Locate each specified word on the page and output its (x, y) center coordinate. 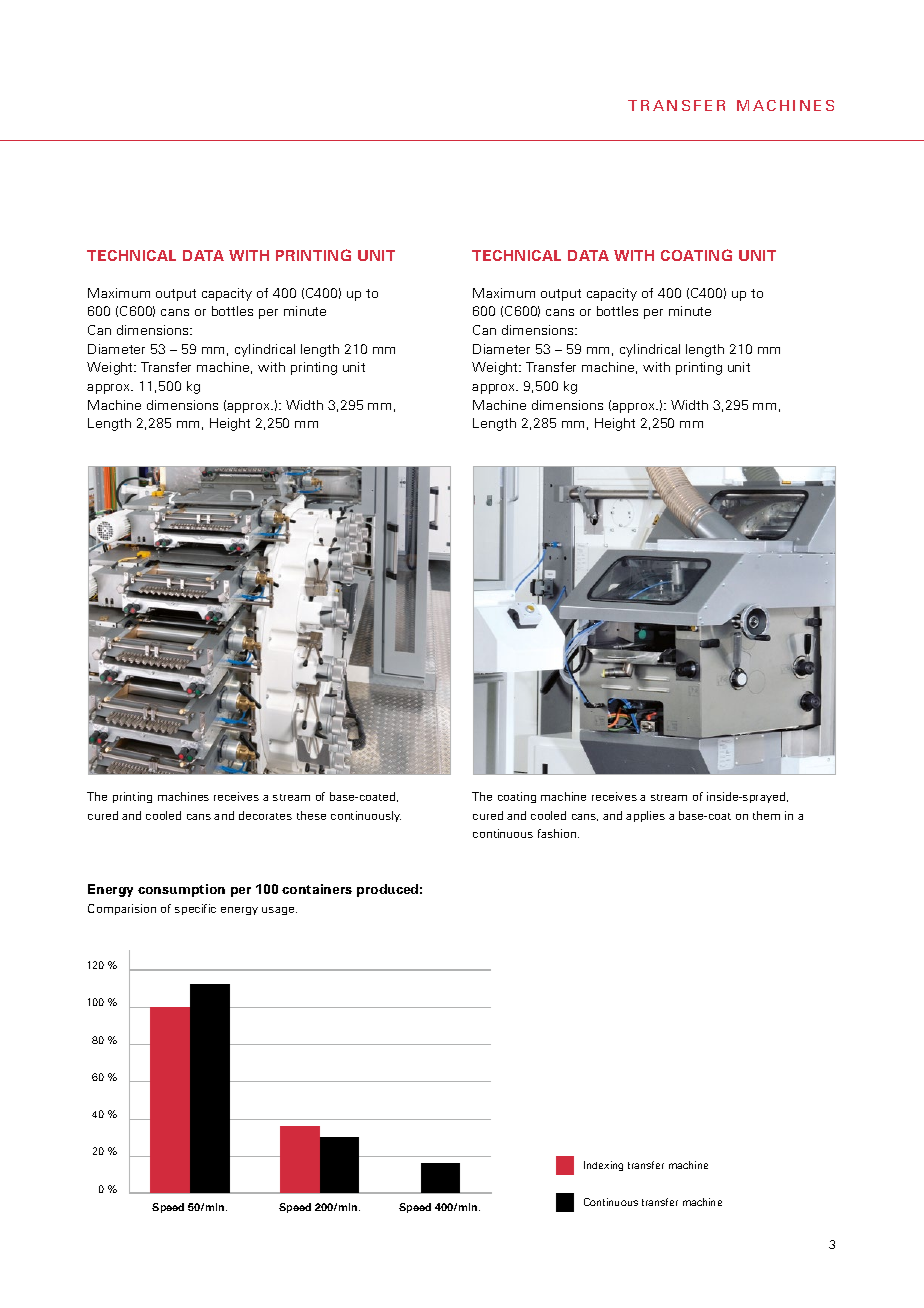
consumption (181, 890)
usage (279, 911)
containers (317, 889)
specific (195, 909)
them (766, 815)
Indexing (603, 1166)
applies (645, 816)
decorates (265, 815)
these (311, 815)
